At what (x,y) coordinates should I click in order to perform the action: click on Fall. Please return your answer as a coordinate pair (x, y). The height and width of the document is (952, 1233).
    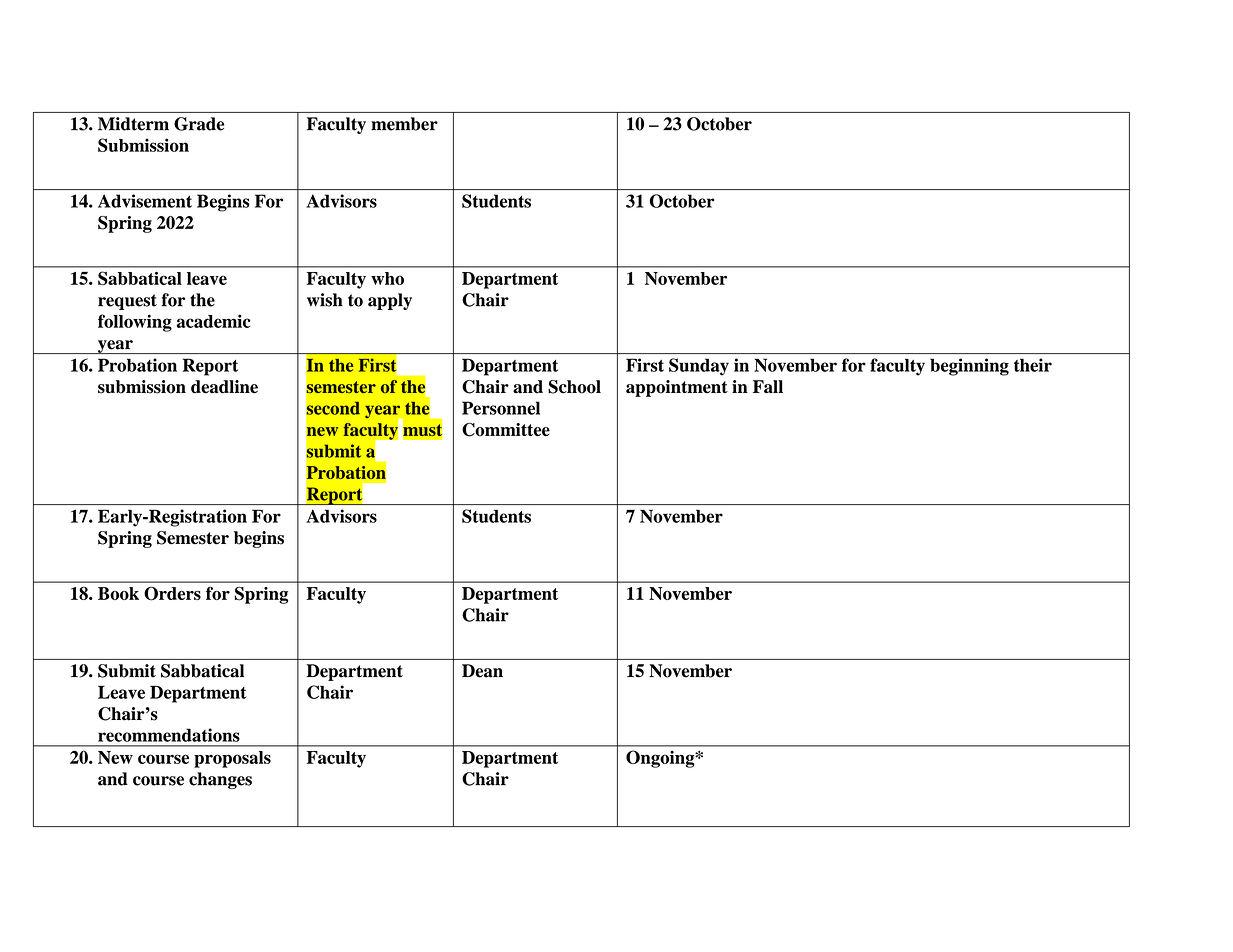
    Looking at the image, I should click on (768, 387).
